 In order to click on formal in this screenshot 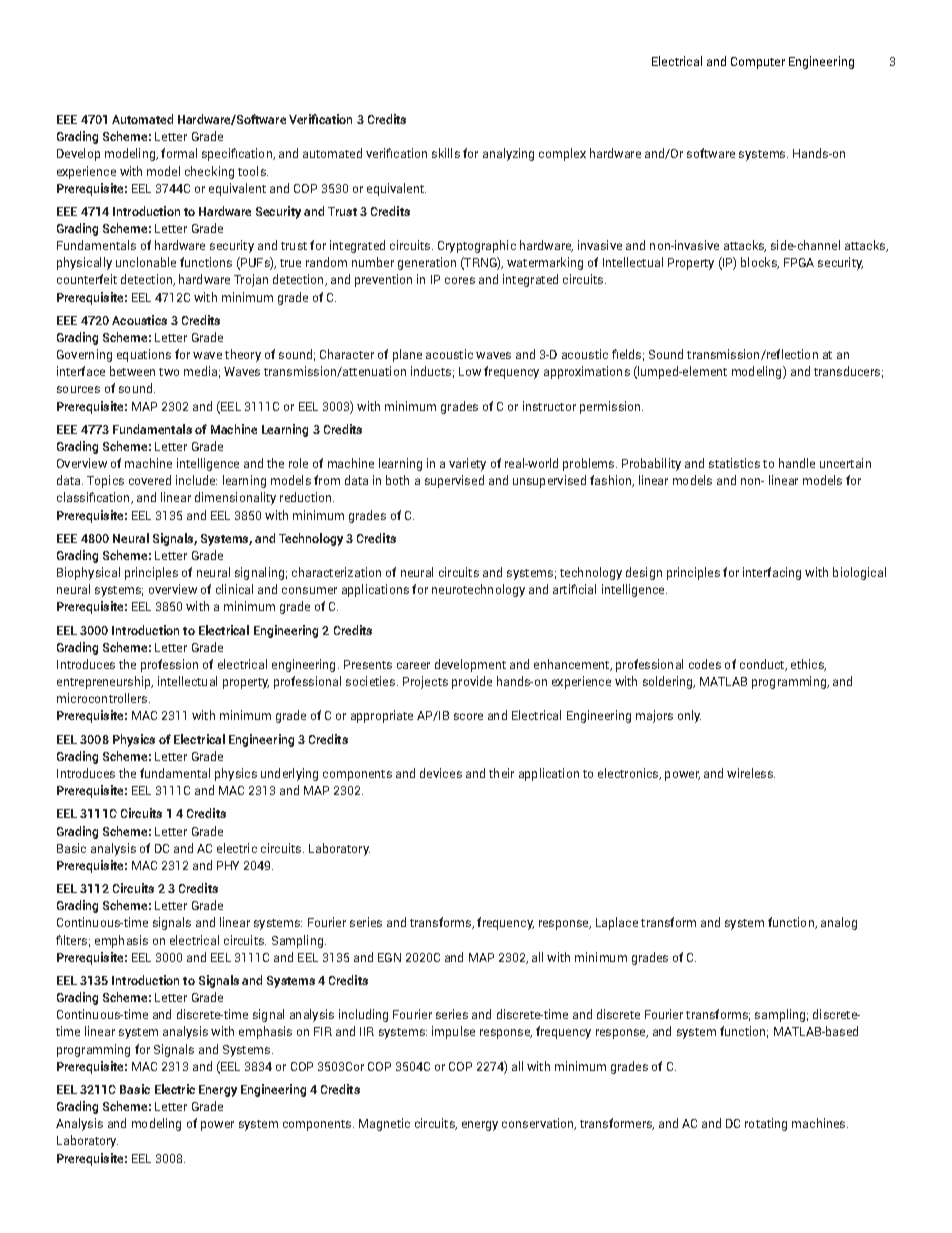, I will do `click(179, 153)`.
